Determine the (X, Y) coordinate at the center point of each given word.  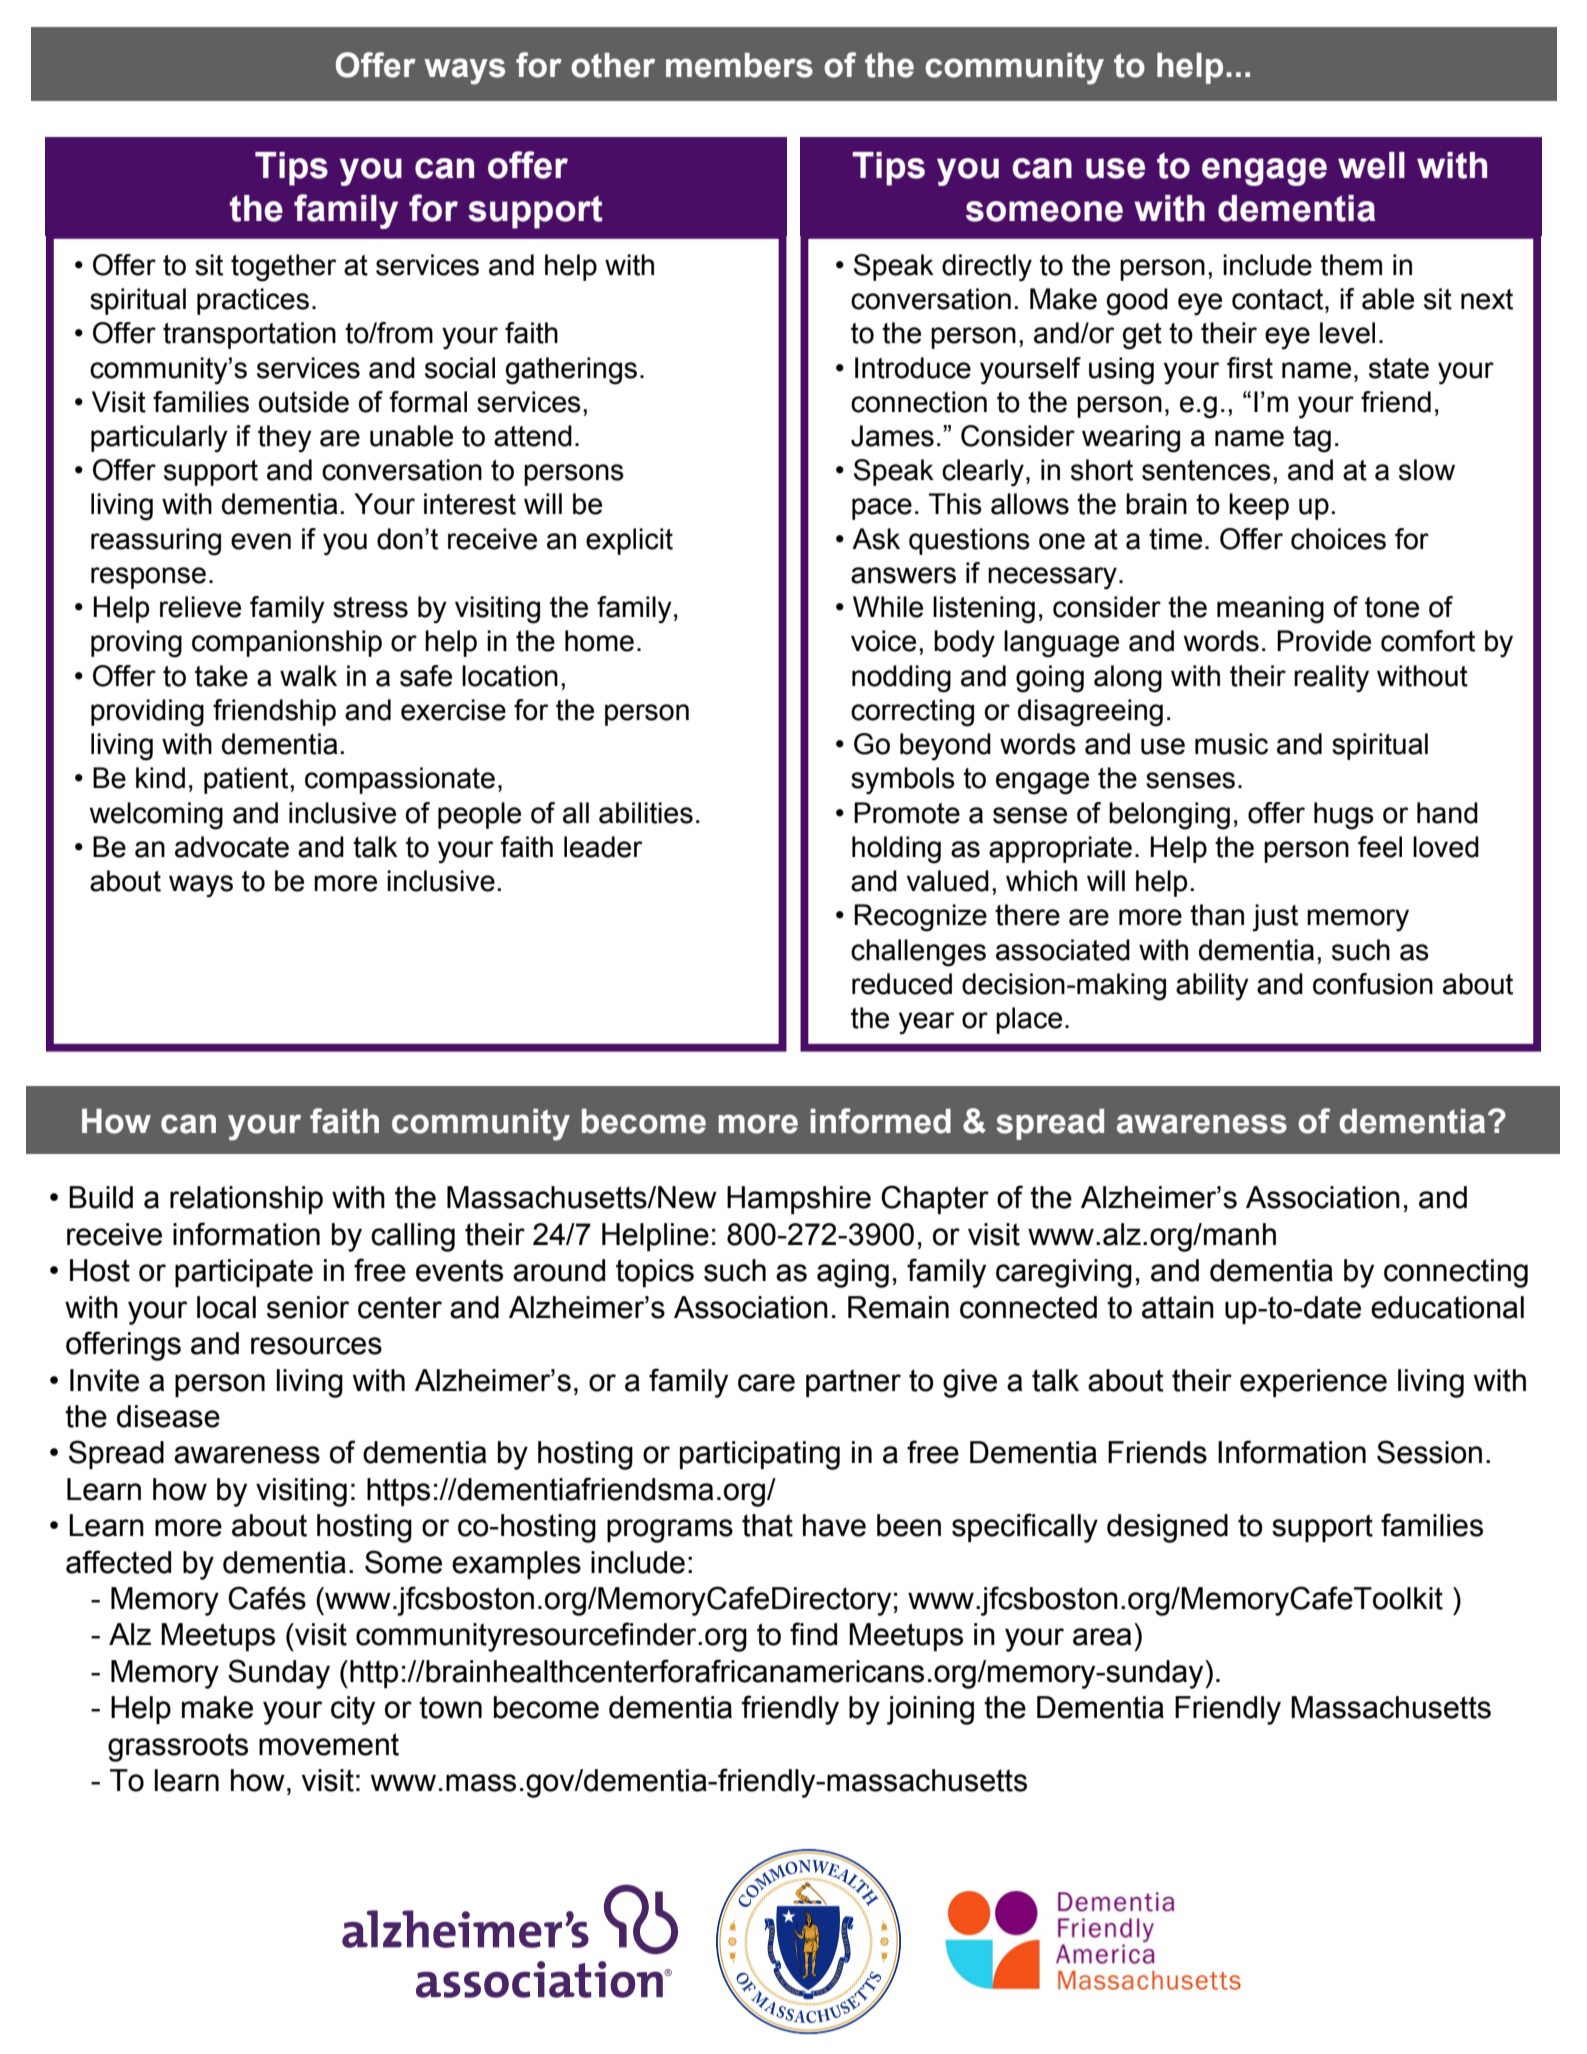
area (1102, 1637)
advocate (232, 847)
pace (882, 509)
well (1371, 165)
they (285, 439)
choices (1338, 539)
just (1275, 918)
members (739, 65)
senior (308, 1307)
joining (930, 1710)
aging (853, 1273)
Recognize (920, 918)
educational (1447, 1307)
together (284, 268)
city (353, 1710)
